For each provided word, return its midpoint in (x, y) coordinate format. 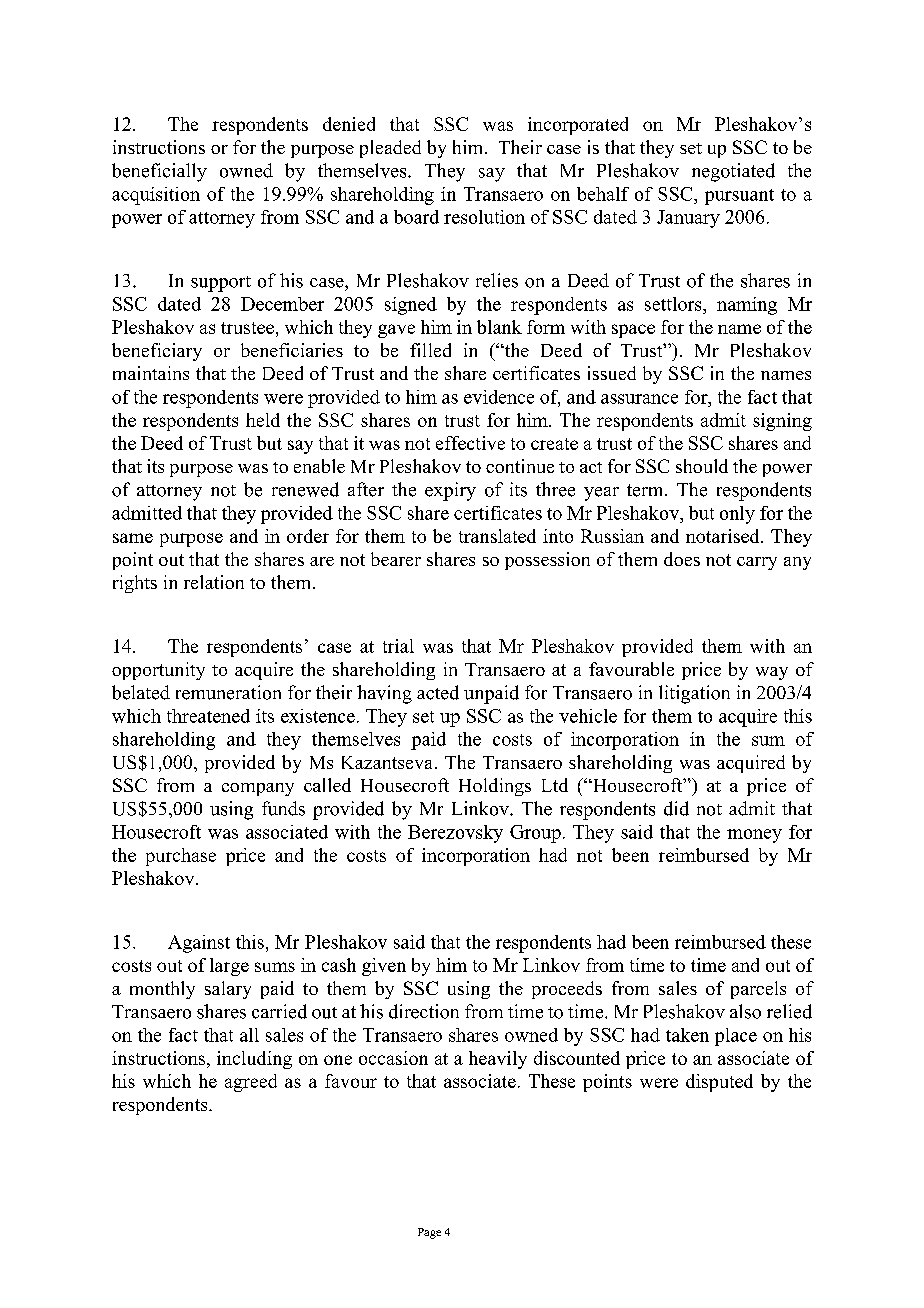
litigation (694, 694)
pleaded (390, 149)
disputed (719, 1083)
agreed (251, 1083)
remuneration (228, 692)
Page (429, 1233)
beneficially (159, 172)
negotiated (733, 172)
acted (438, 692)
